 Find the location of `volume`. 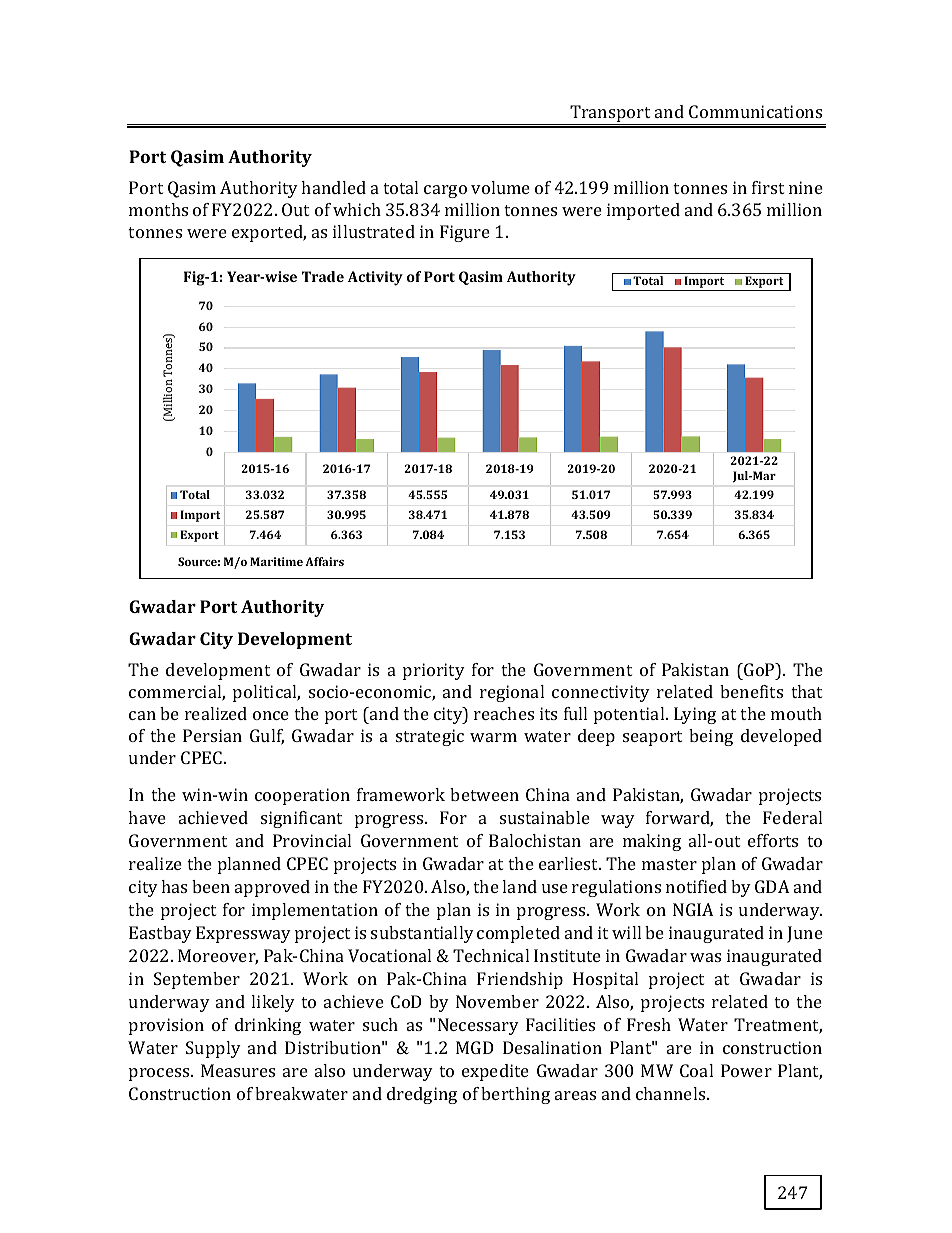

volume is located at coordinates (500, 187).
